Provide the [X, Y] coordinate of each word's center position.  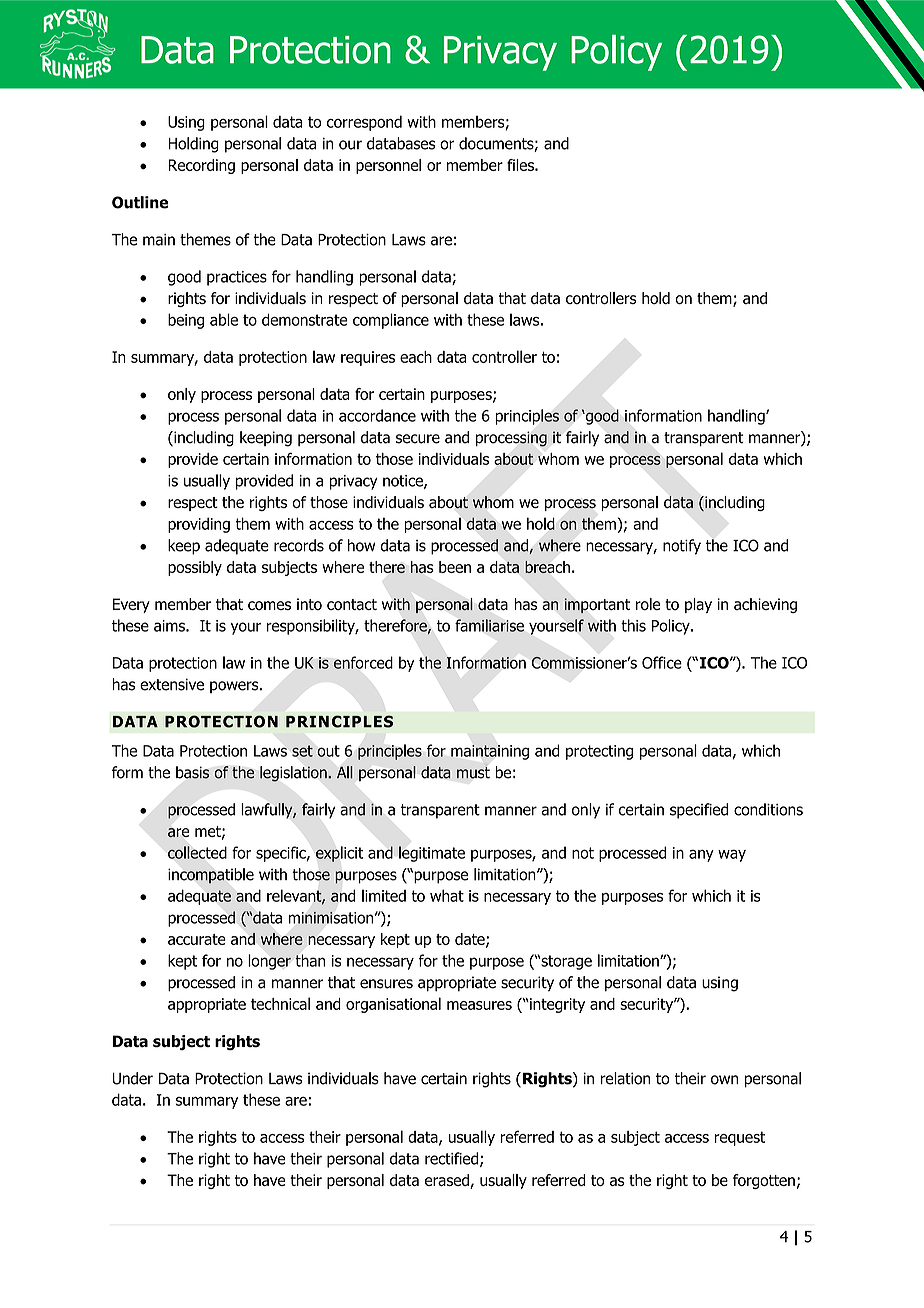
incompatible [211, 876]
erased [448, 1181]
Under [132, 1078]
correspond [364, 123]
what [447, 895]
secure [418, 439]
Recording [201, 166]
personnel [388, 166]
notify [682, 547]
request [740, 1138]
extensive [172, 684]
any [701, 855]
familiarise [489, 625]
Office [662, 662]
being [186, 321]
